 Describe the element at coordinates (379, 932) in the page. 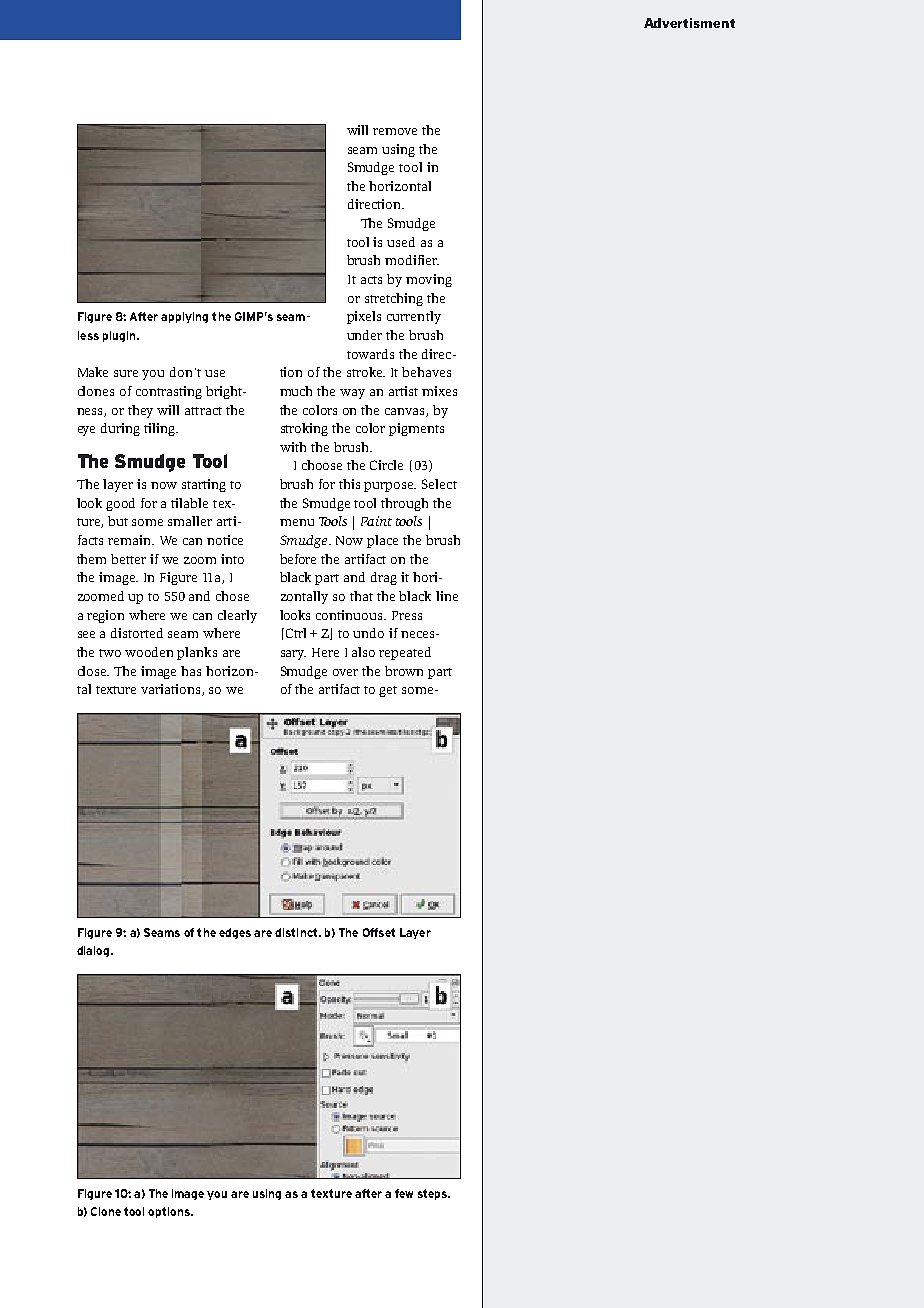

I see `Offset` at that location.
